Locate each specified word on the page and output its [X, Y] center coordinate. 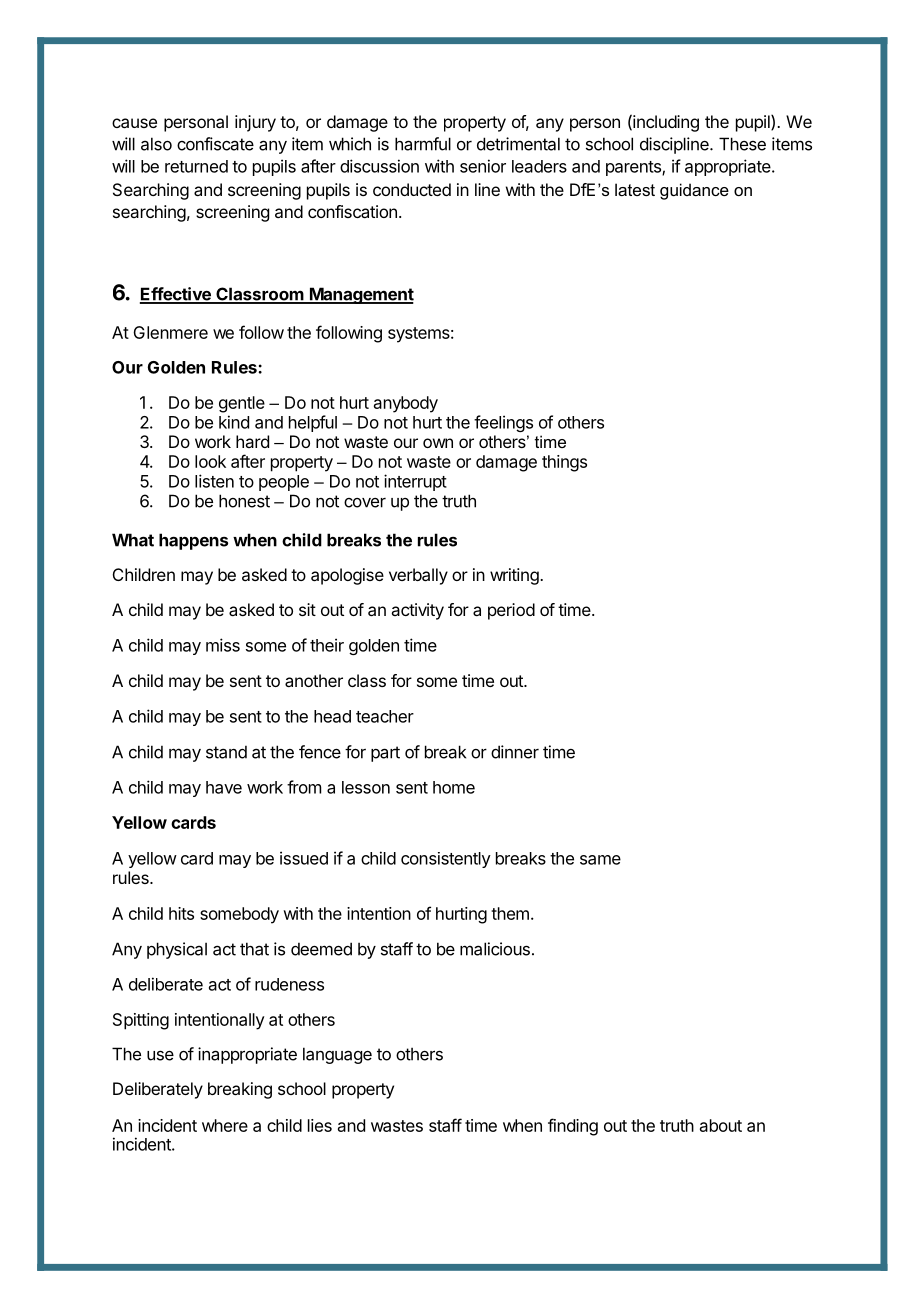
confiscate [215, 144]
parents [634, 168]
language [337, 1055]
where [225, 1125]
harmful [423, 144]
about [721, 1125]
